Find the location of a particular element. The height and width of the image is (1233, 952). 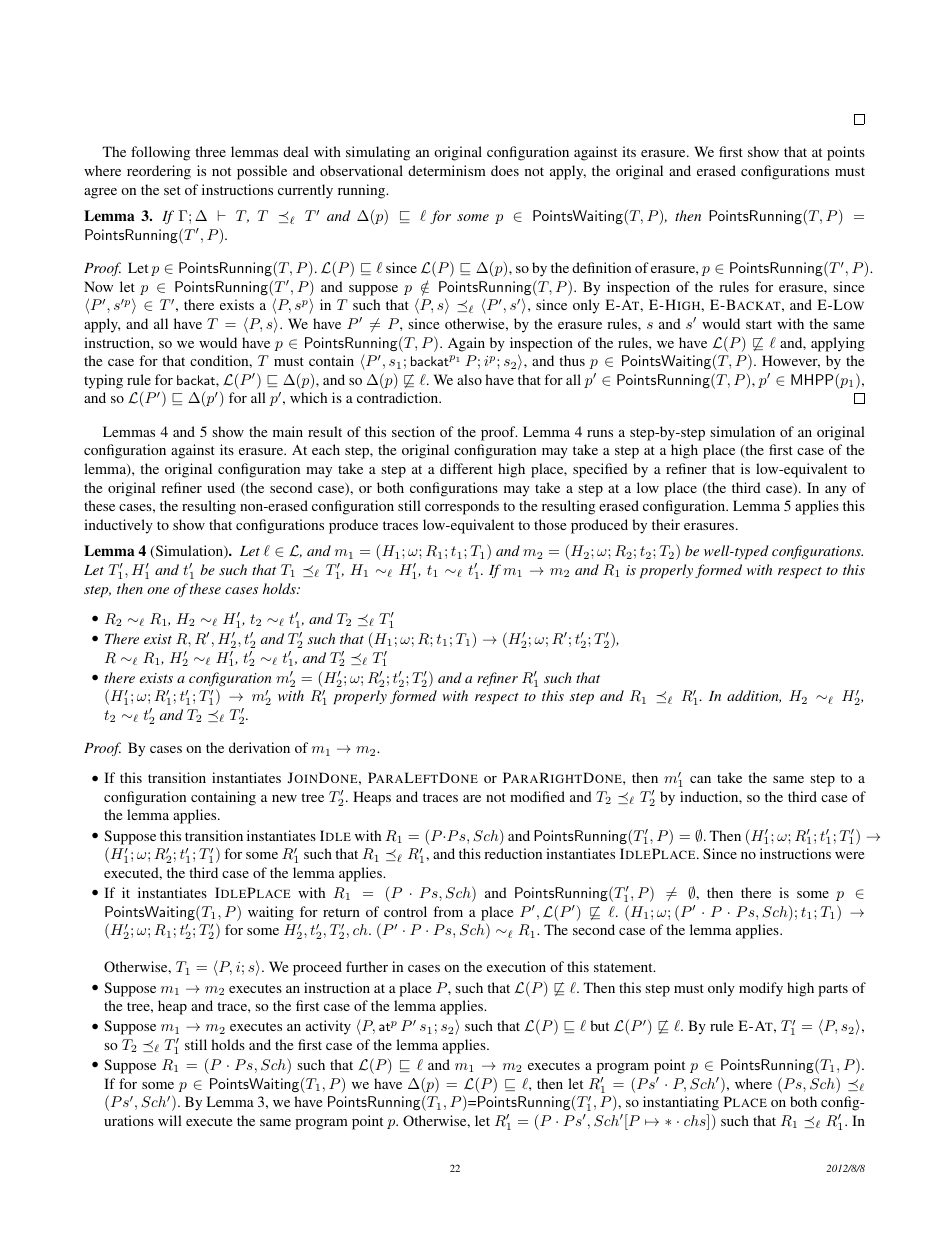

derivation is located at coordinates (259, 747).
